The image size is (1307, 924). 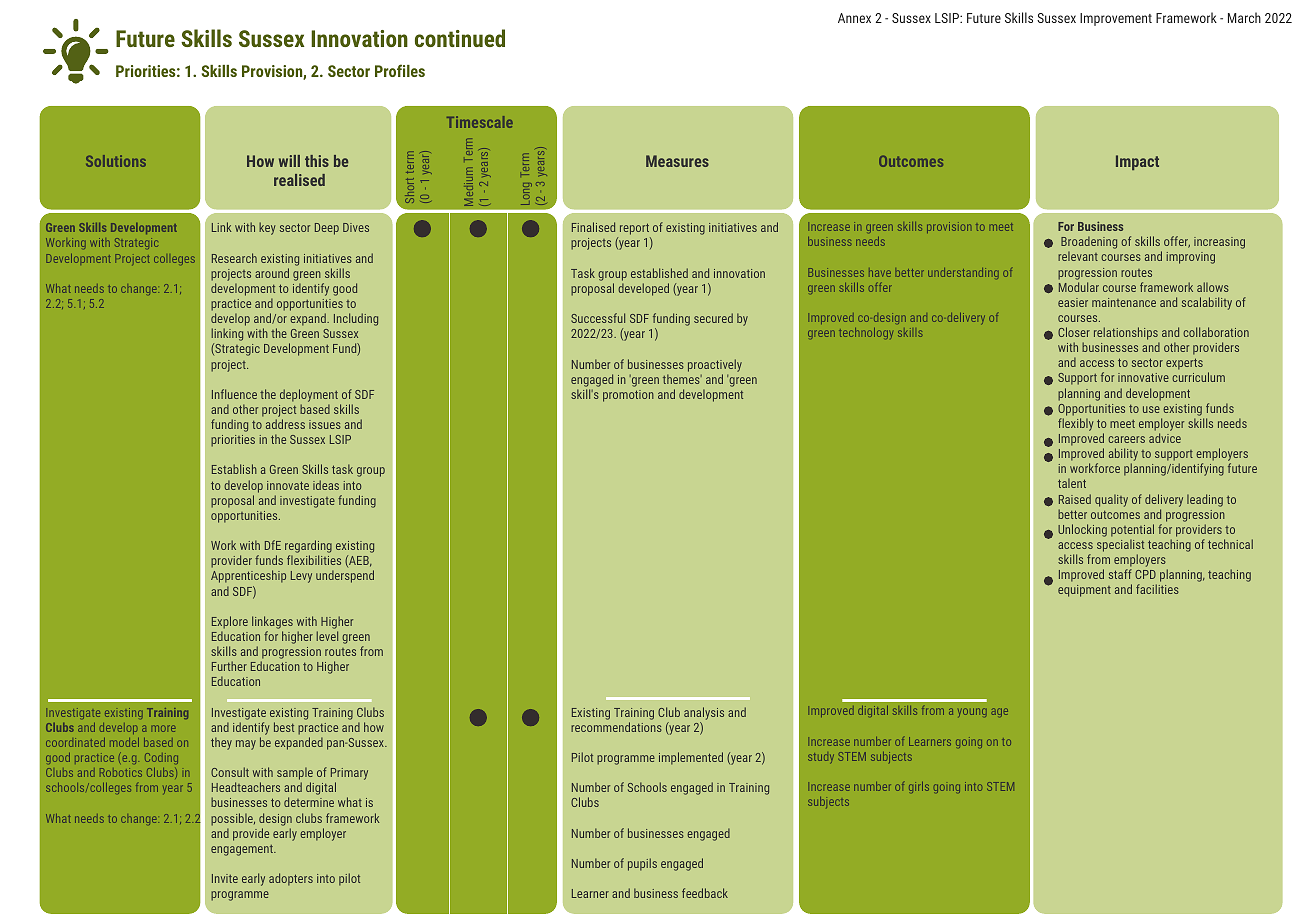 What do you see at coordinates (400, 70) in the document?
I see `Profiles` at bounding box center [400, 70].
